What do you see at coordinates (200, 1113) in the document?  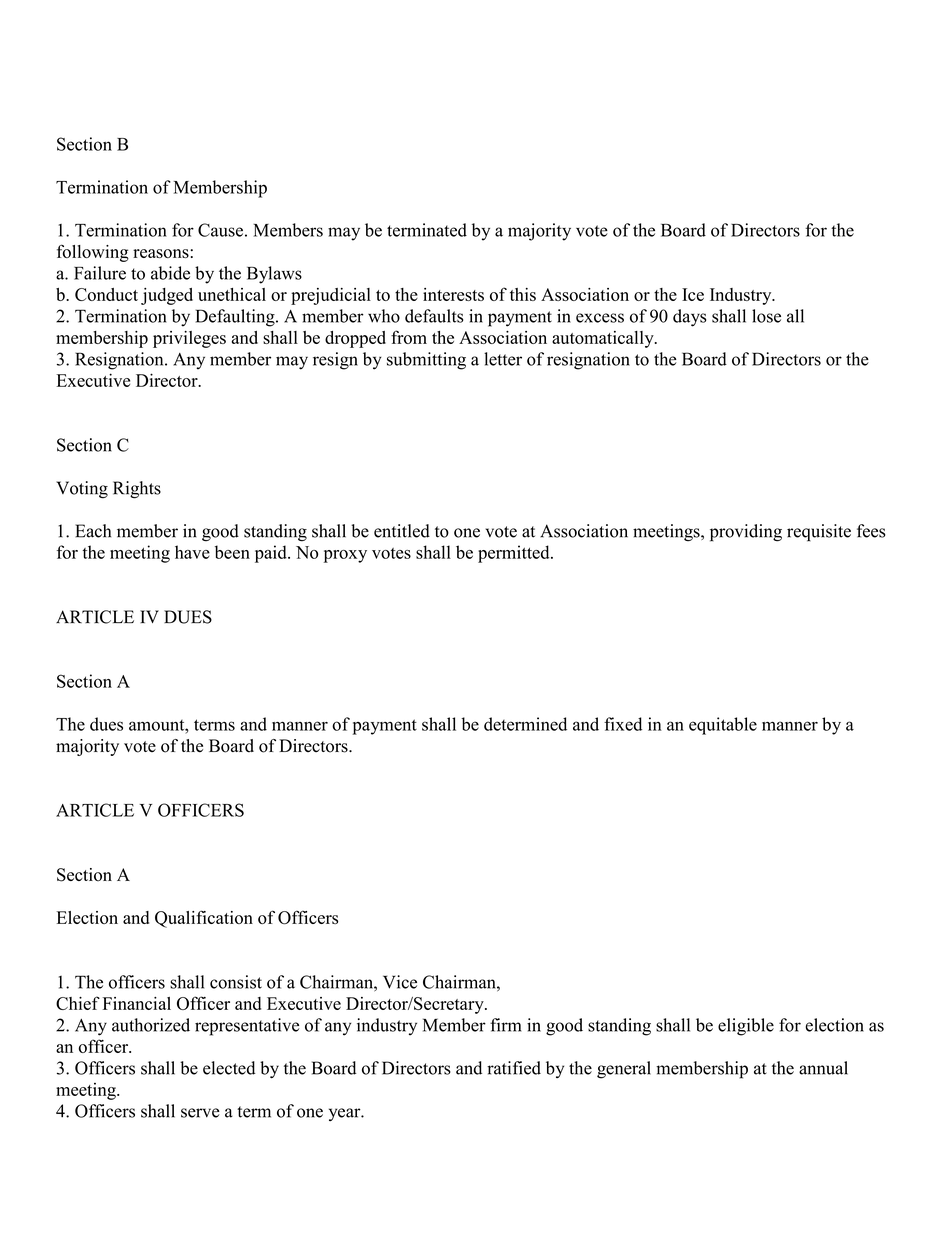 I see `serve` at bounding box center [200, 1113].
